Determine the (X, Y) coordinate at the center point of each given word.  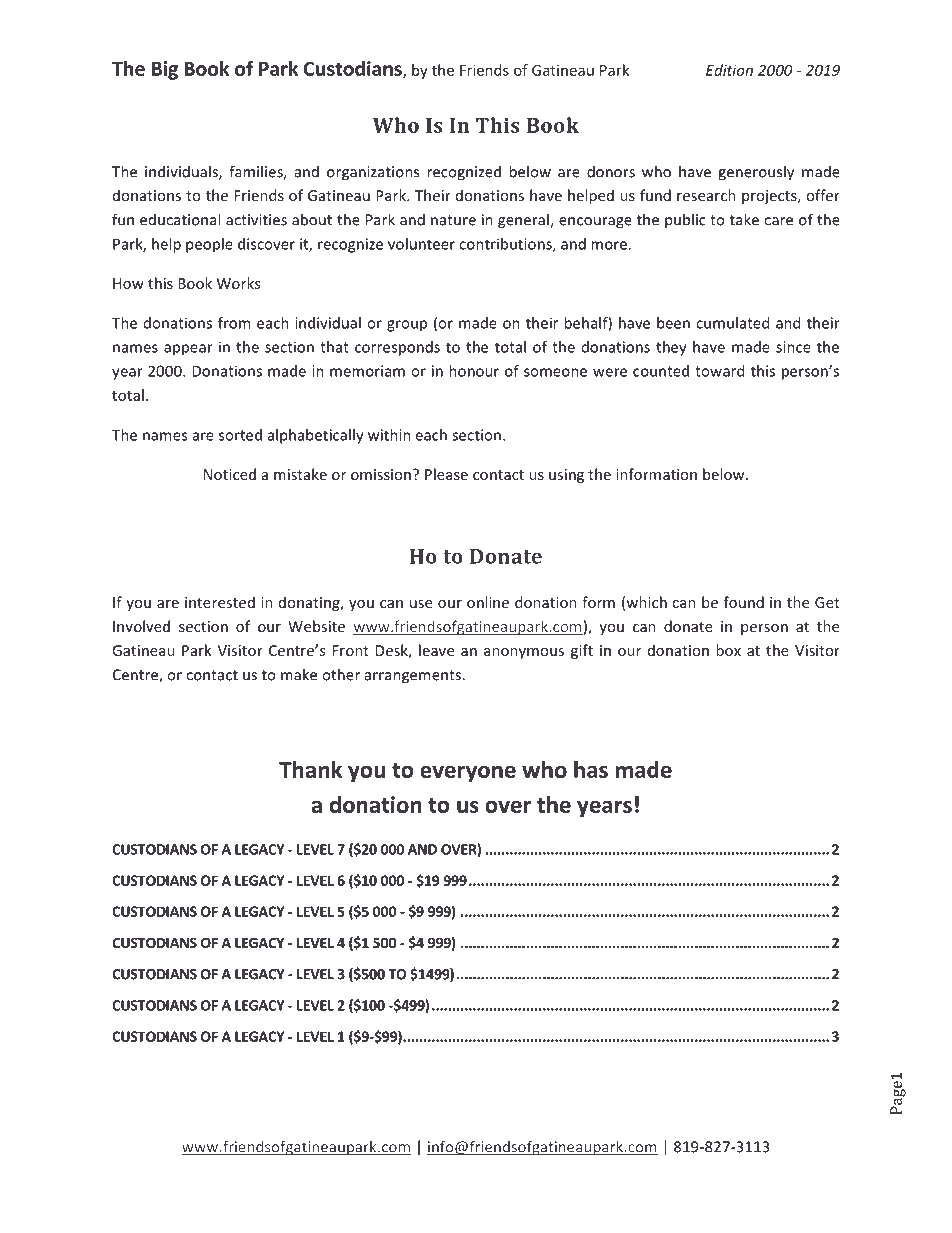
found (744, 602)
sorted (240, 435)
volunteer (421, 244)
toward (719, 371)
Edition (729, 70)
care (778, 221)
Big (165, 70)
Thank (310, 769)
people (209, 245)
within (389, 435)
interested (220, 602)
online (488, 602)
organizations (373, 173)
